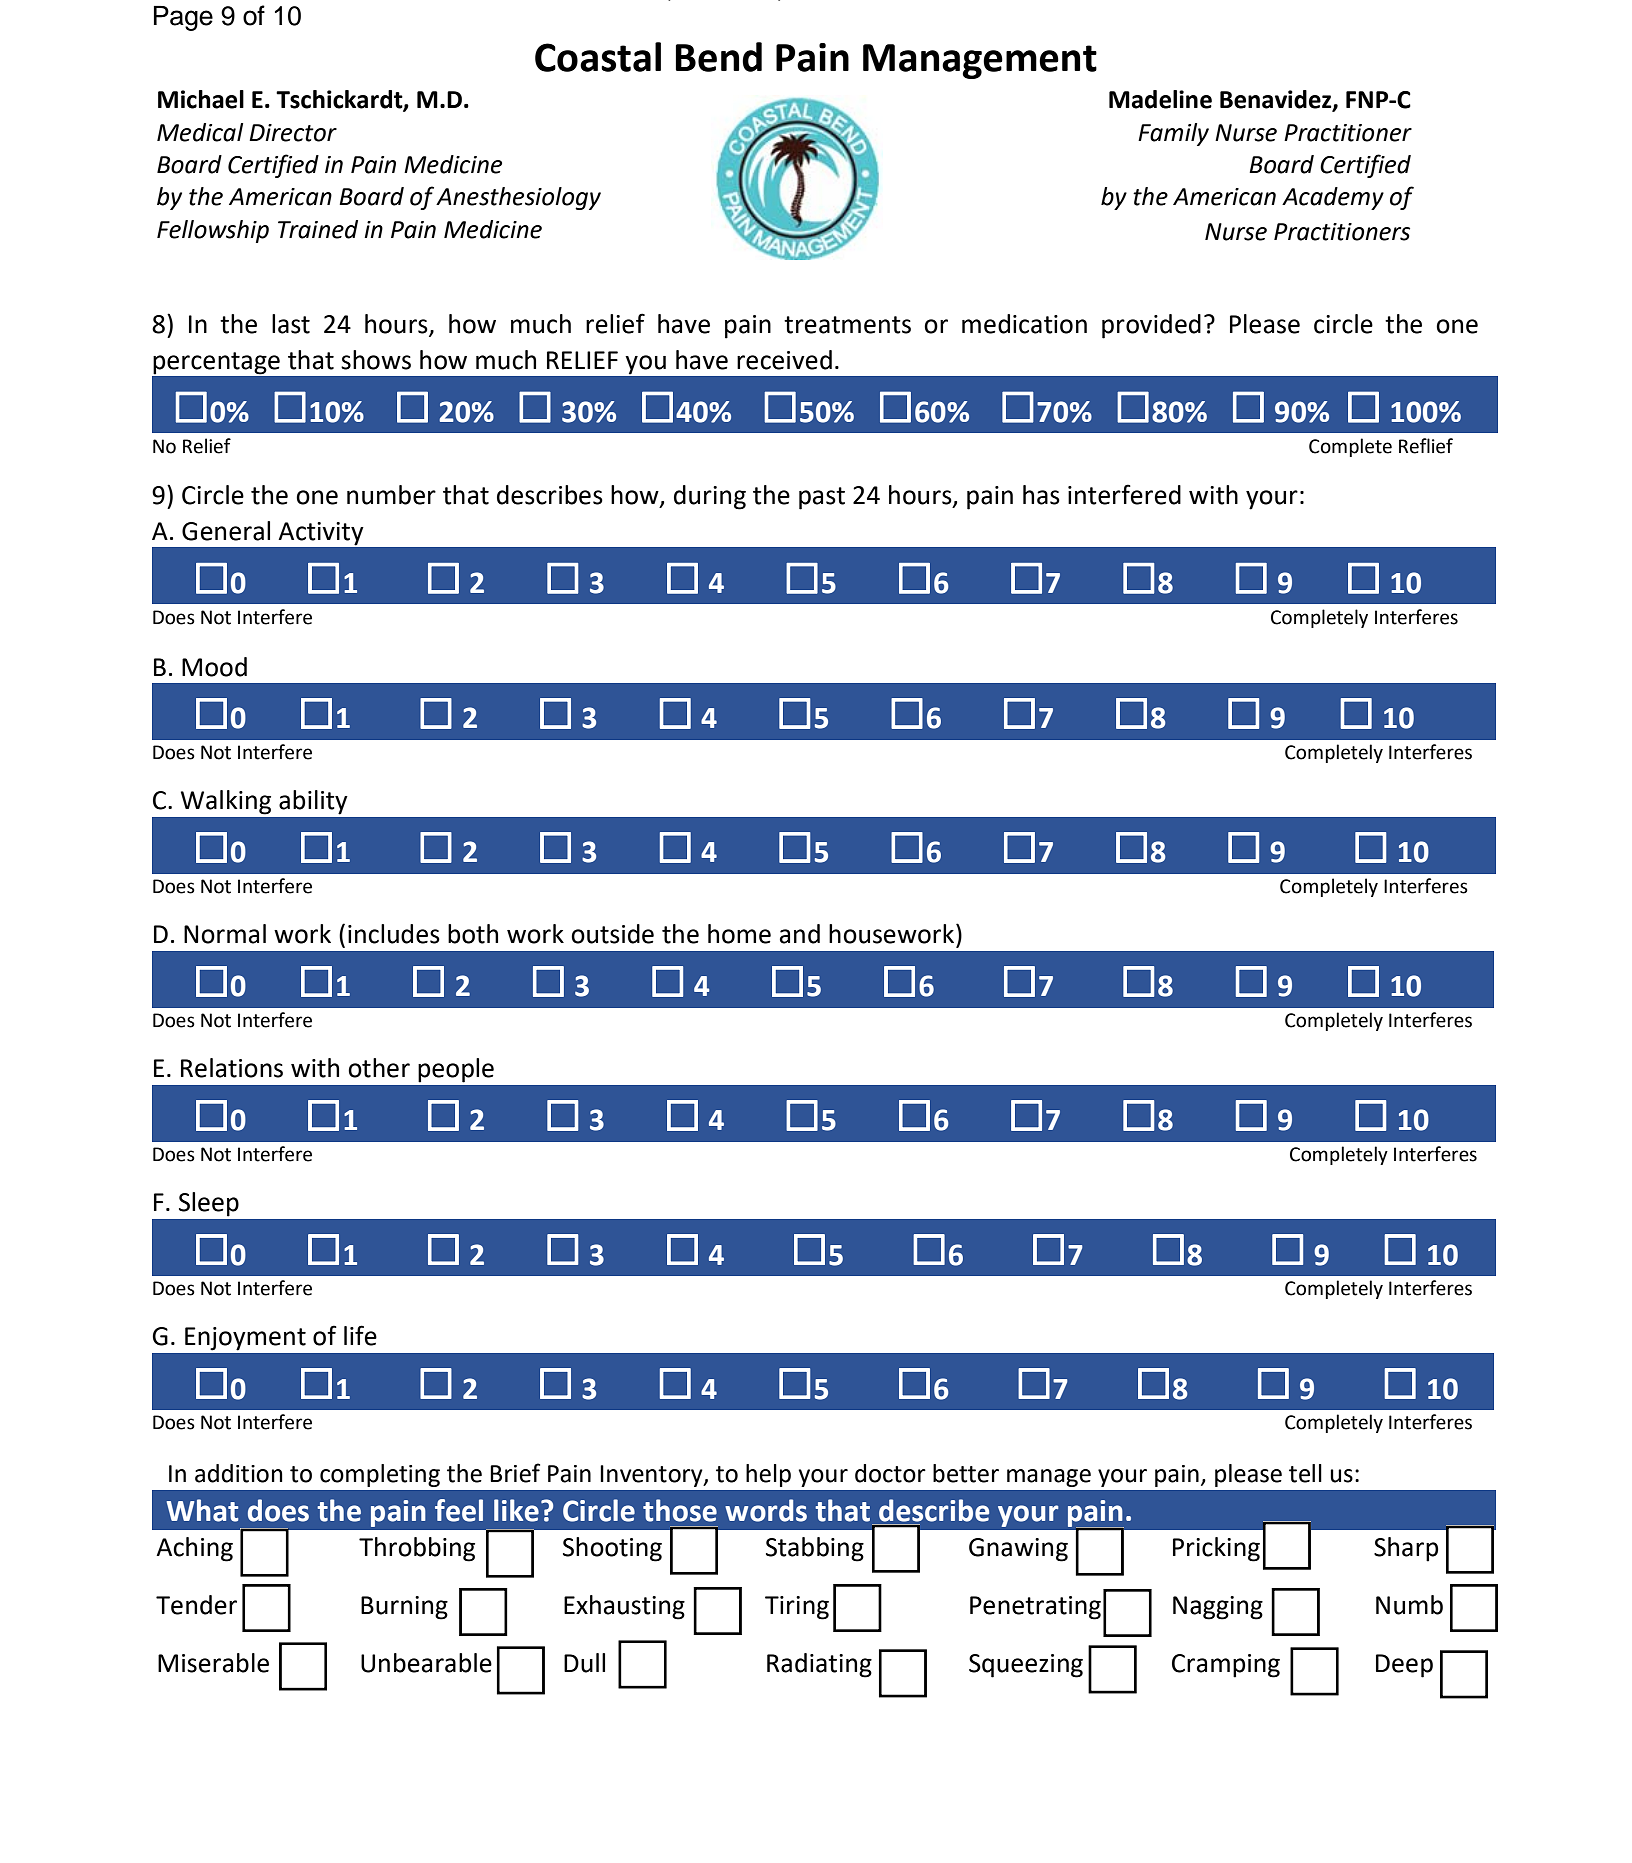 The height and width of the screenshot is (1863, 1632). Describe the element at coordinates (739, 934) in the screenshot. I see `home` at that location.
